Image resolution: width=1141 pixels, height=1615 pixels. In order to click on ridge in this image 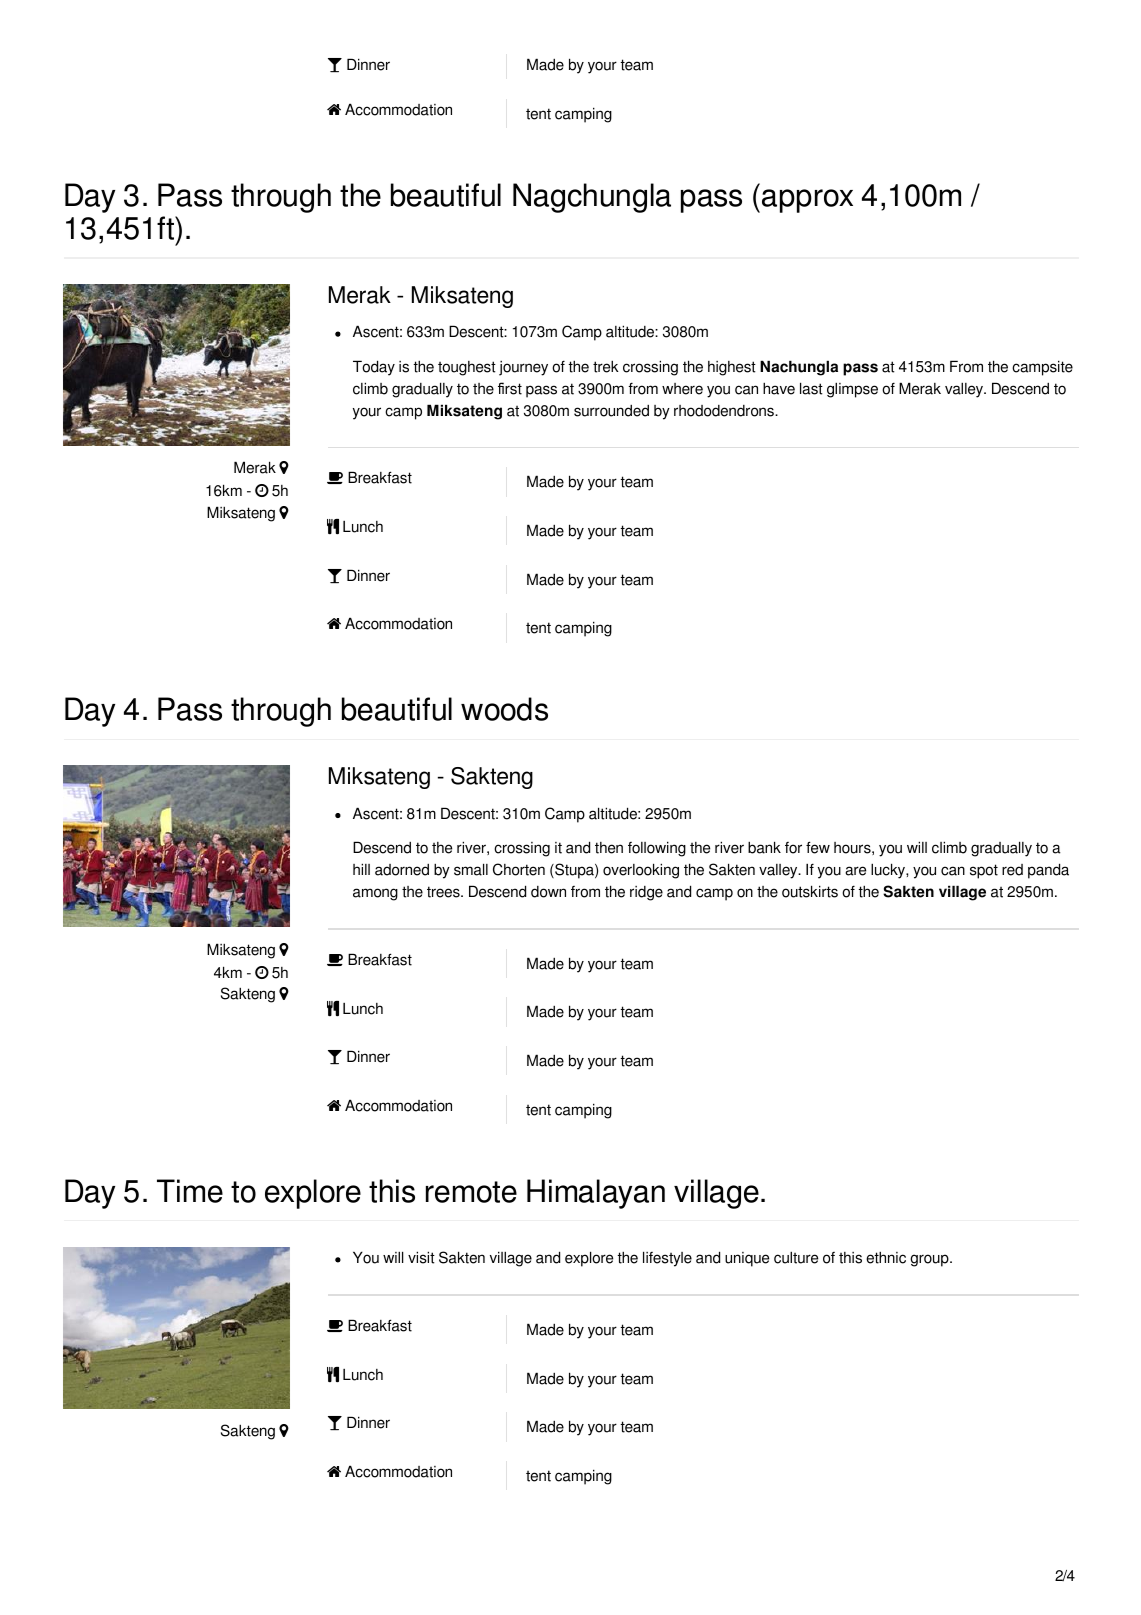, I will do `click(646, 893)`.
